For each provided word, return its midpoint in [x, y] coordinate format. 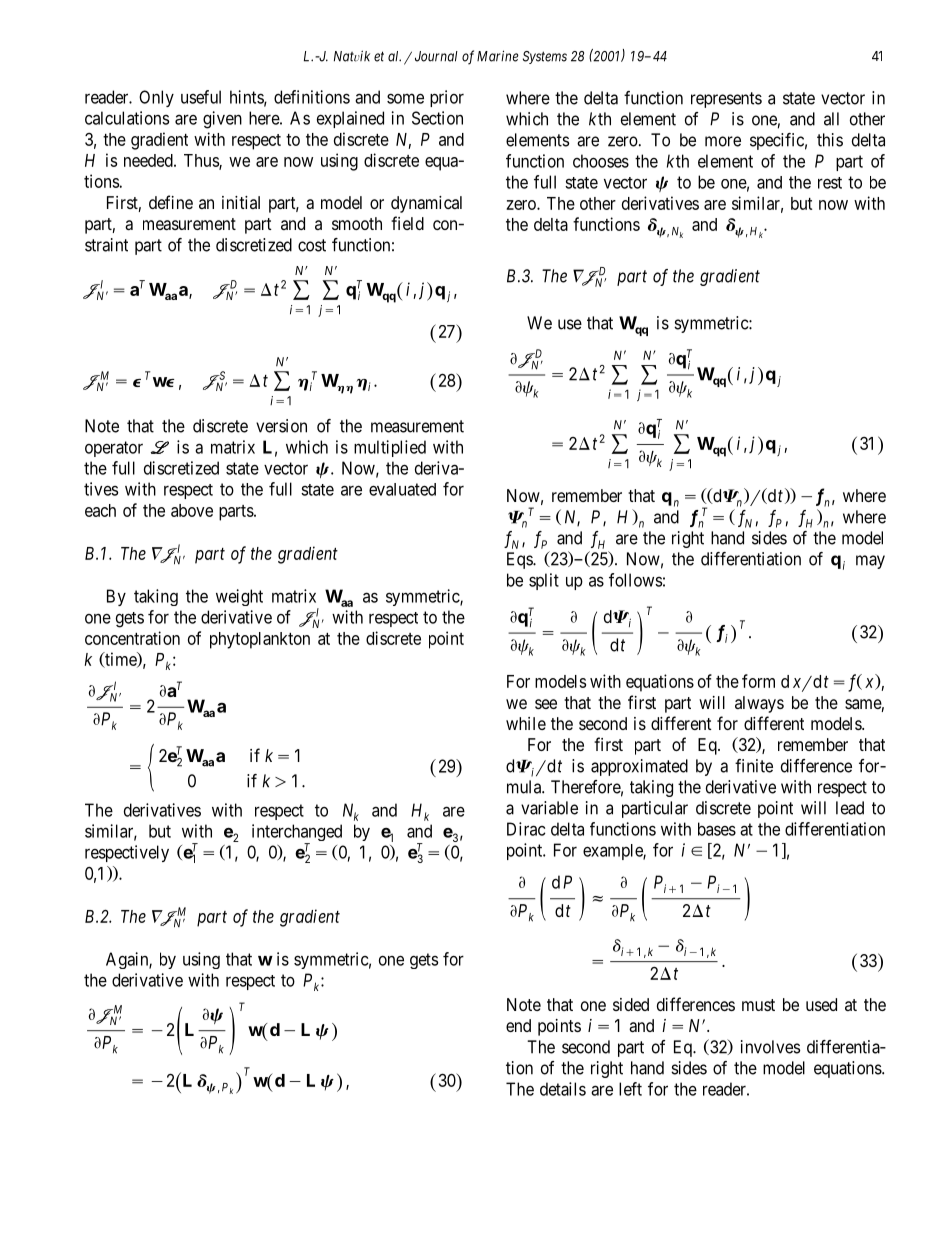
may [870, 562]
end [518, 1025]
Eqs [520, 560]
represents [726, 100]
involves [770, 1047]
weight [239, 597]
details [563, 1089]
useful [201, 97]
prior [447, 98]
